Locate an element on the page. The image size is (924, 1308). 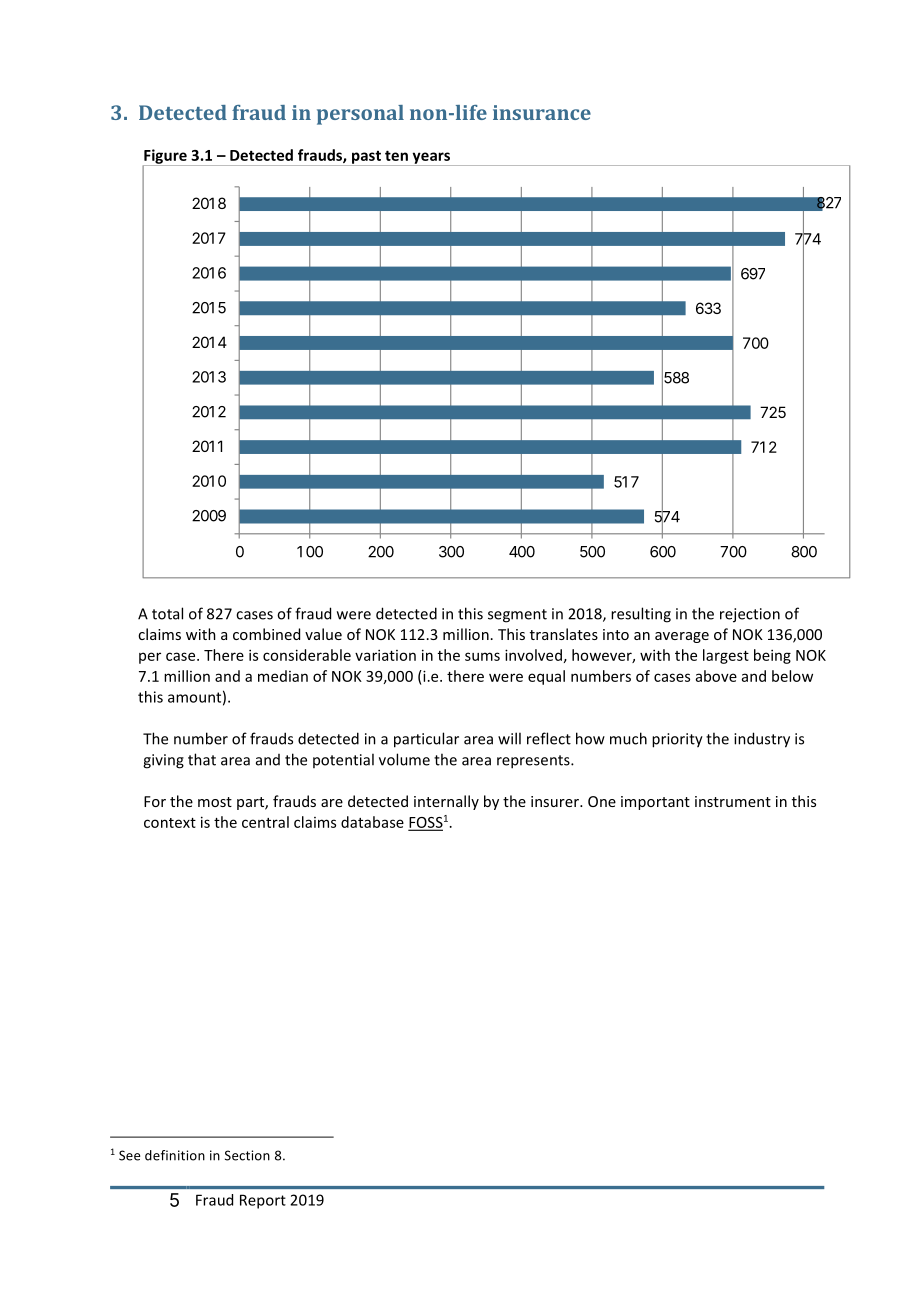
insurance is located at coordinates (542, 112).
